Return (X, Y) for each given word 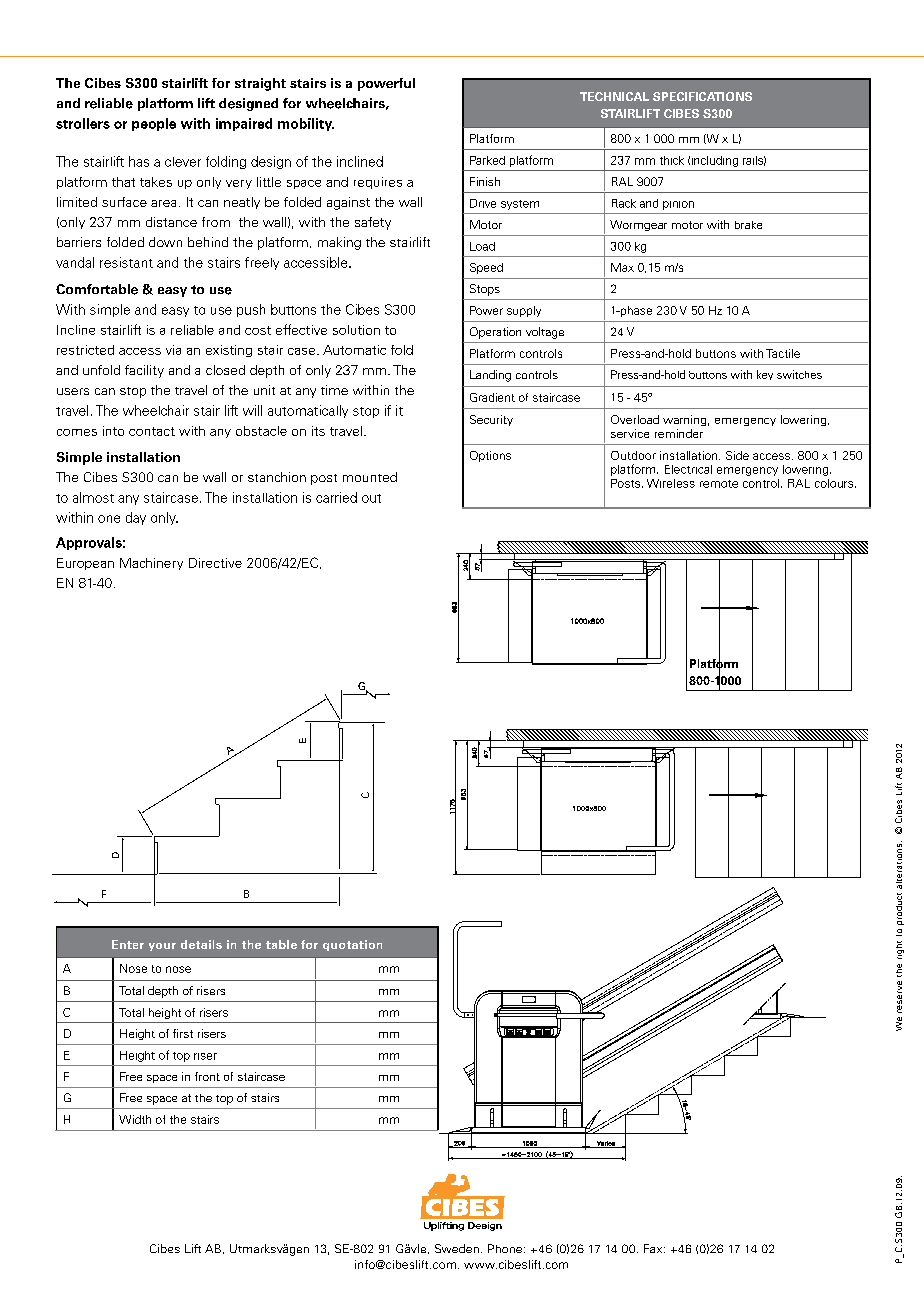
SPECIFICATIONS (702, 96)
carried (336, 497)
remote (719, 484)
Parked (487, 160)
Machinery (151, 564)
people (154, 124)
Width (135, 1119)
